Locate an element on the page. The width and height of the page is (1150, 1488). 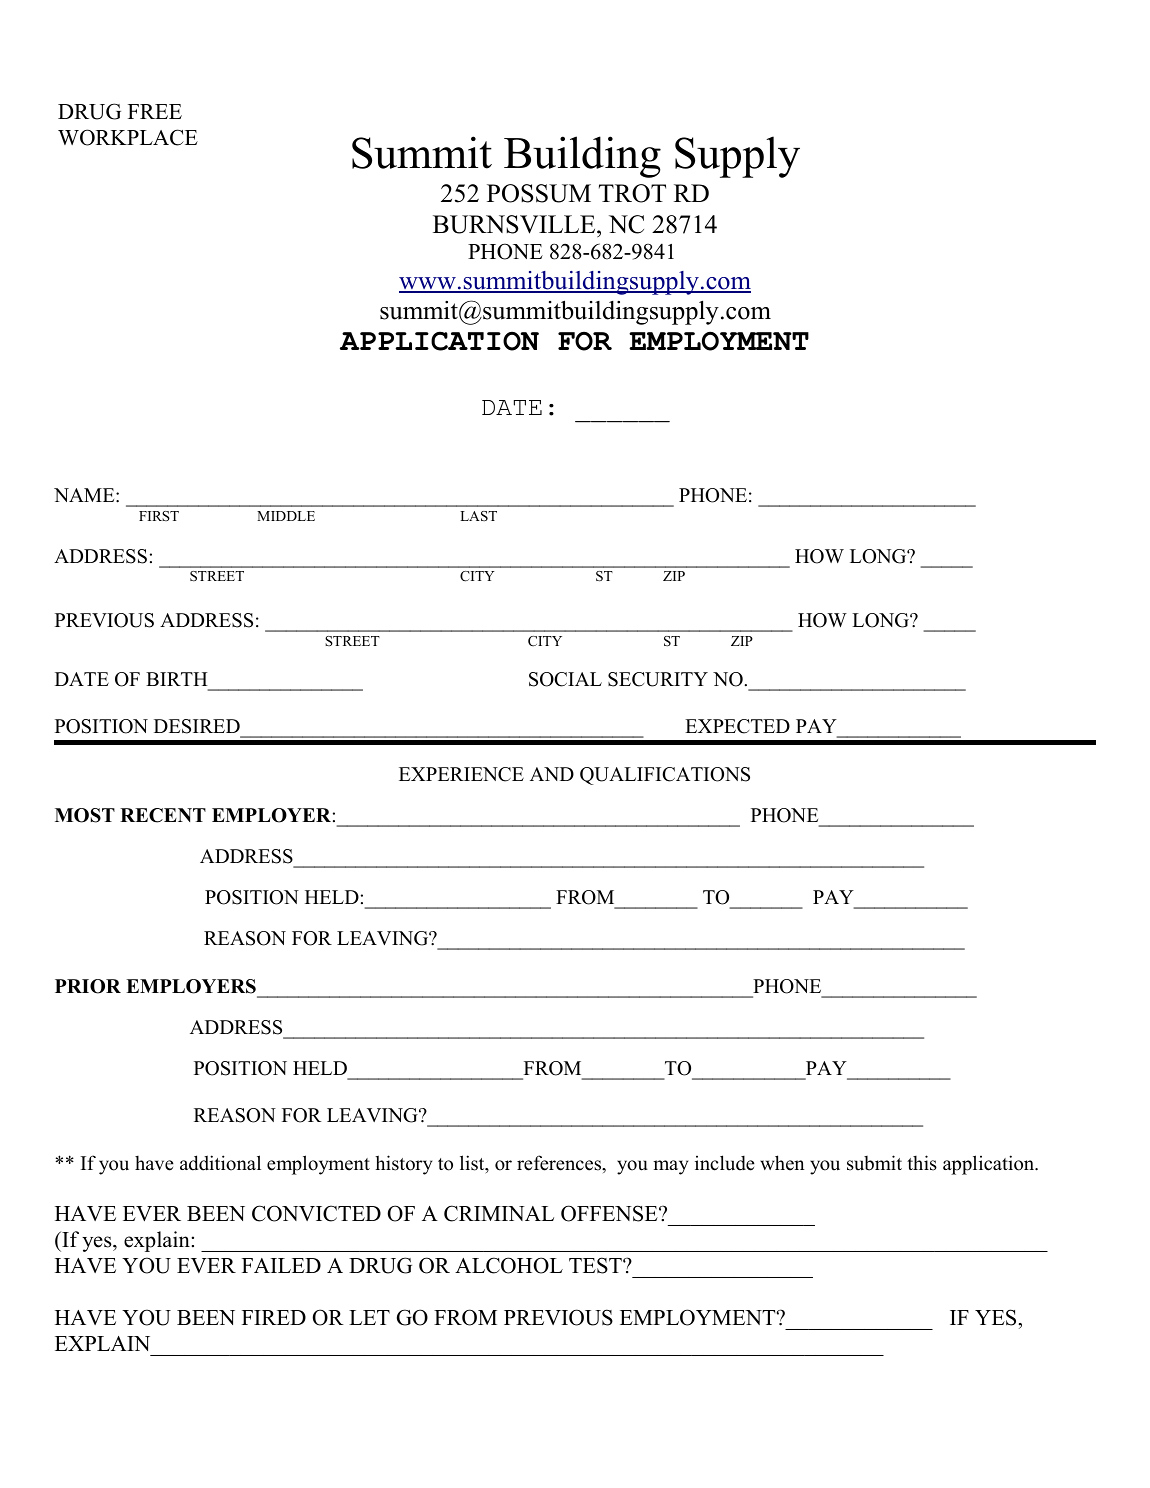
history is located at coordinates (403, 1165).
